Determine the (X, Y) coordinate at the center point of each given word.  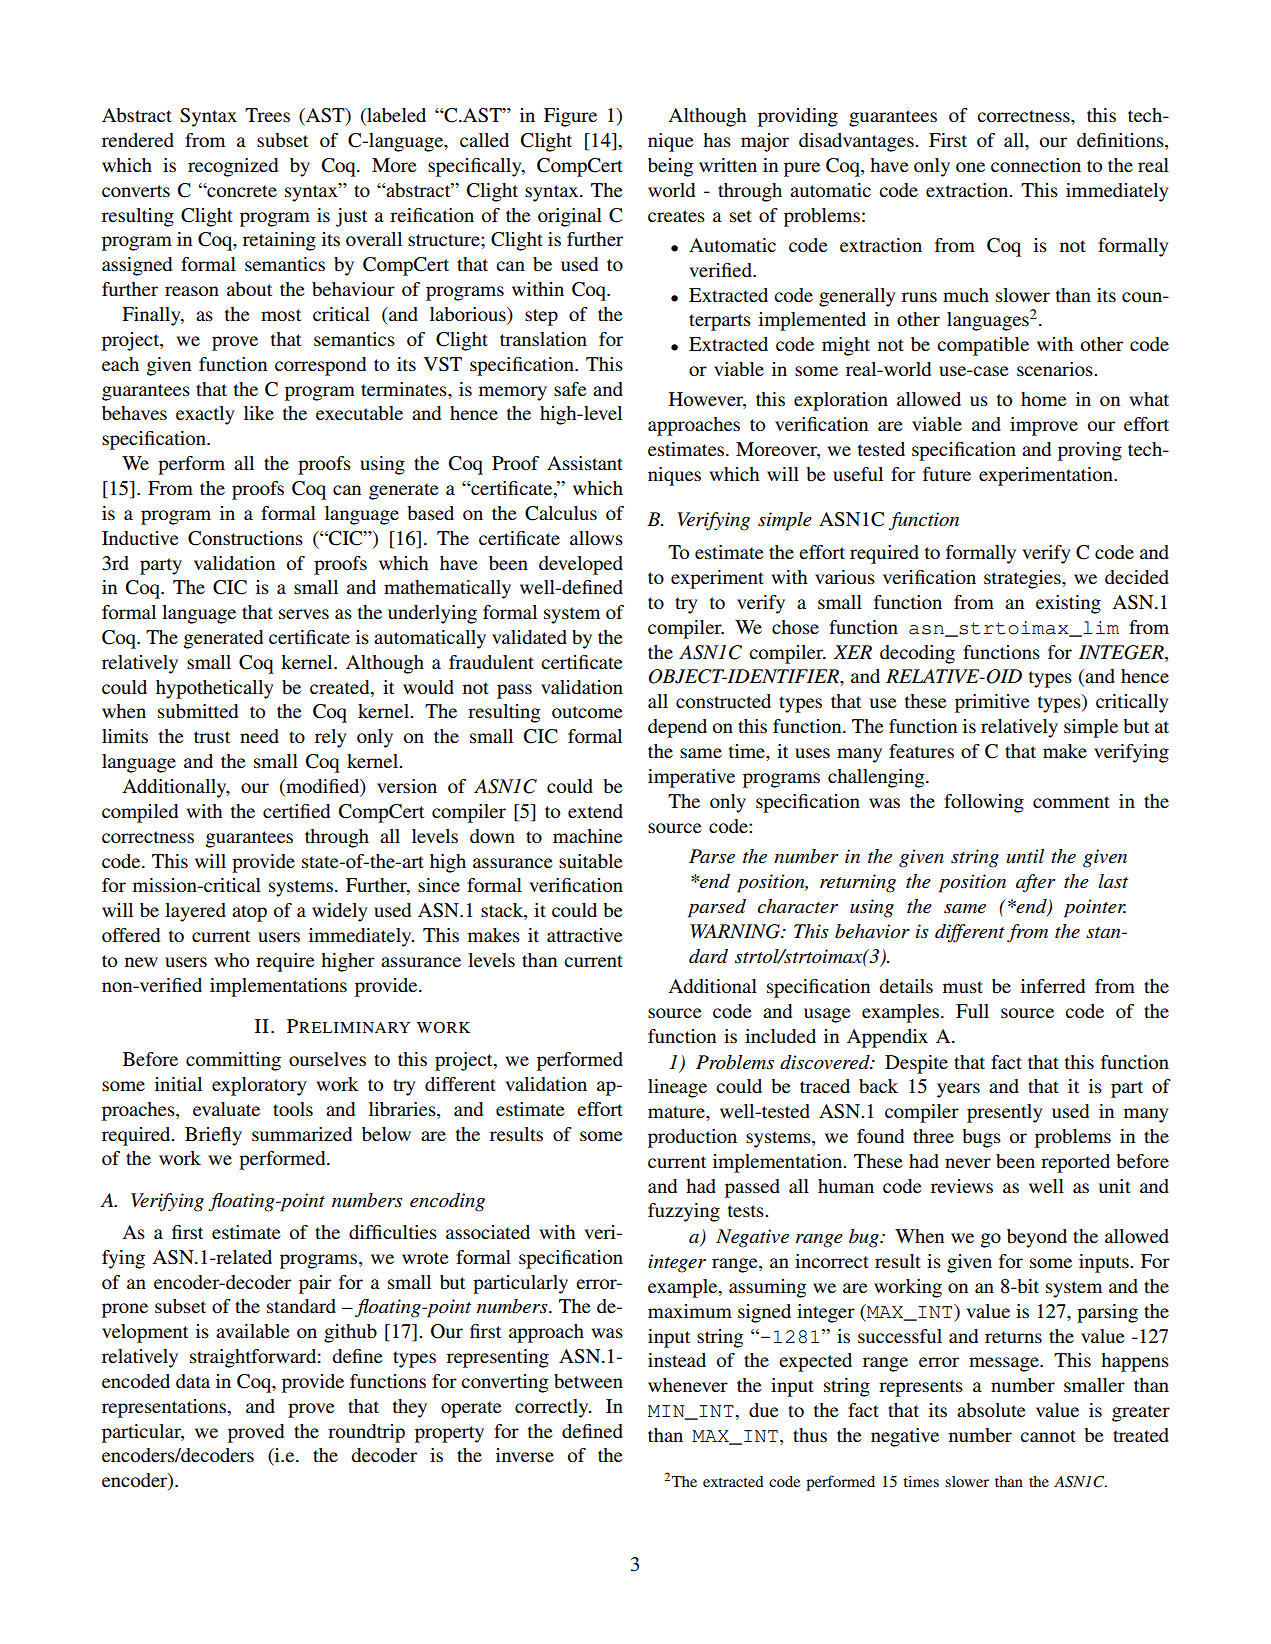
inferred (1053, 986)
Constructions (245, 538)
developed (581, 565)
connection (1036, 165)
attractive (584, 935)
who (231, 960)
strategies (1023, 579)
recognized (233, 167)
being (670, 167)
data (193, 1381)
